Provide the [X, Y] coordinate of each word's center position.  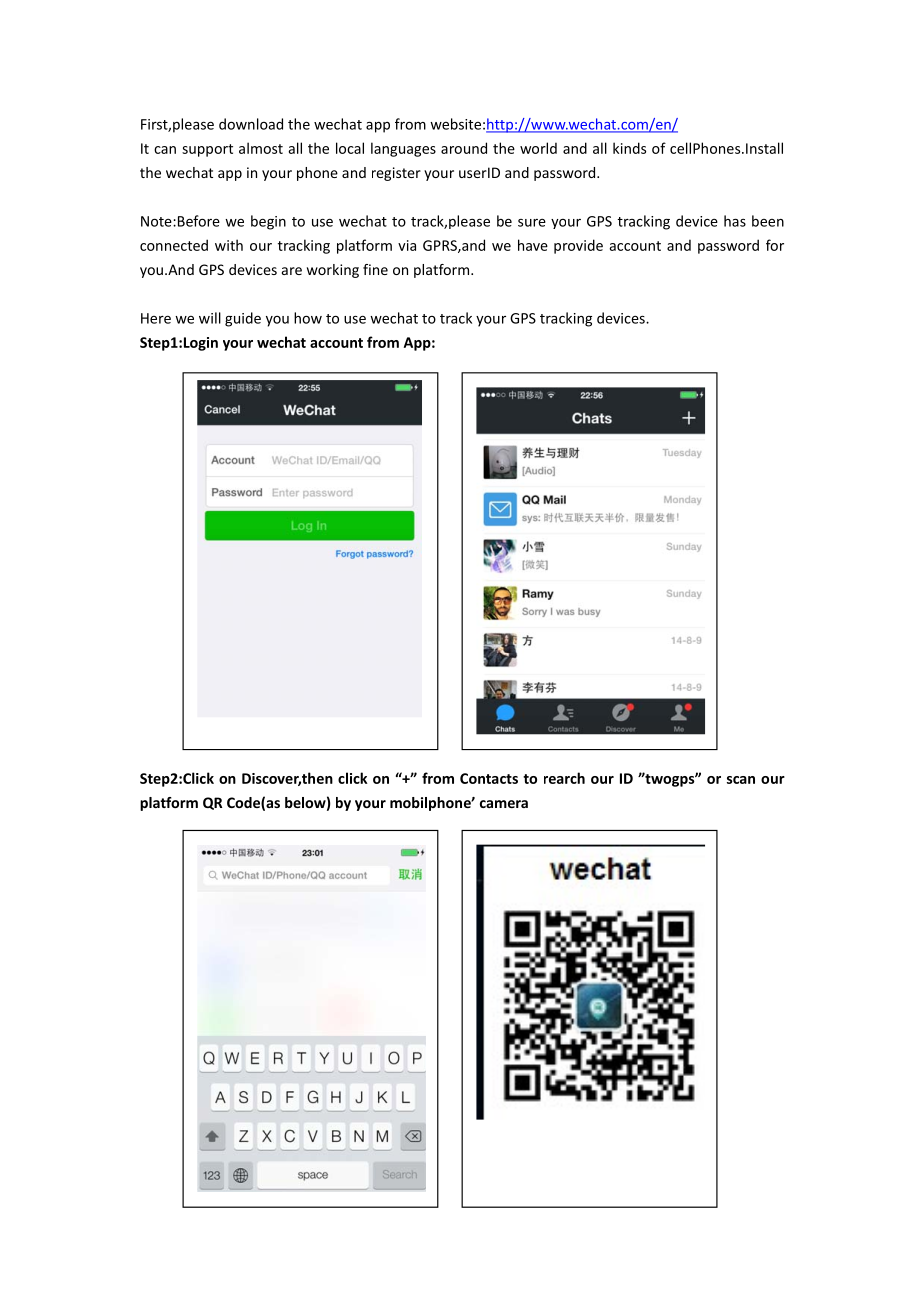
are [292, 271]
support [207, 150]
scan [741, 780]
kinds [629, 148]
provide [578, 246]
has [735, 221]
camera [504, 804]
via [407, 245]
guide [243, 319]
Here [156, 318]
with [229, 245]
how [308, 318]
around [464, 148]
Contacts [489, 778]
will [210, 318]
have [533, 245]
